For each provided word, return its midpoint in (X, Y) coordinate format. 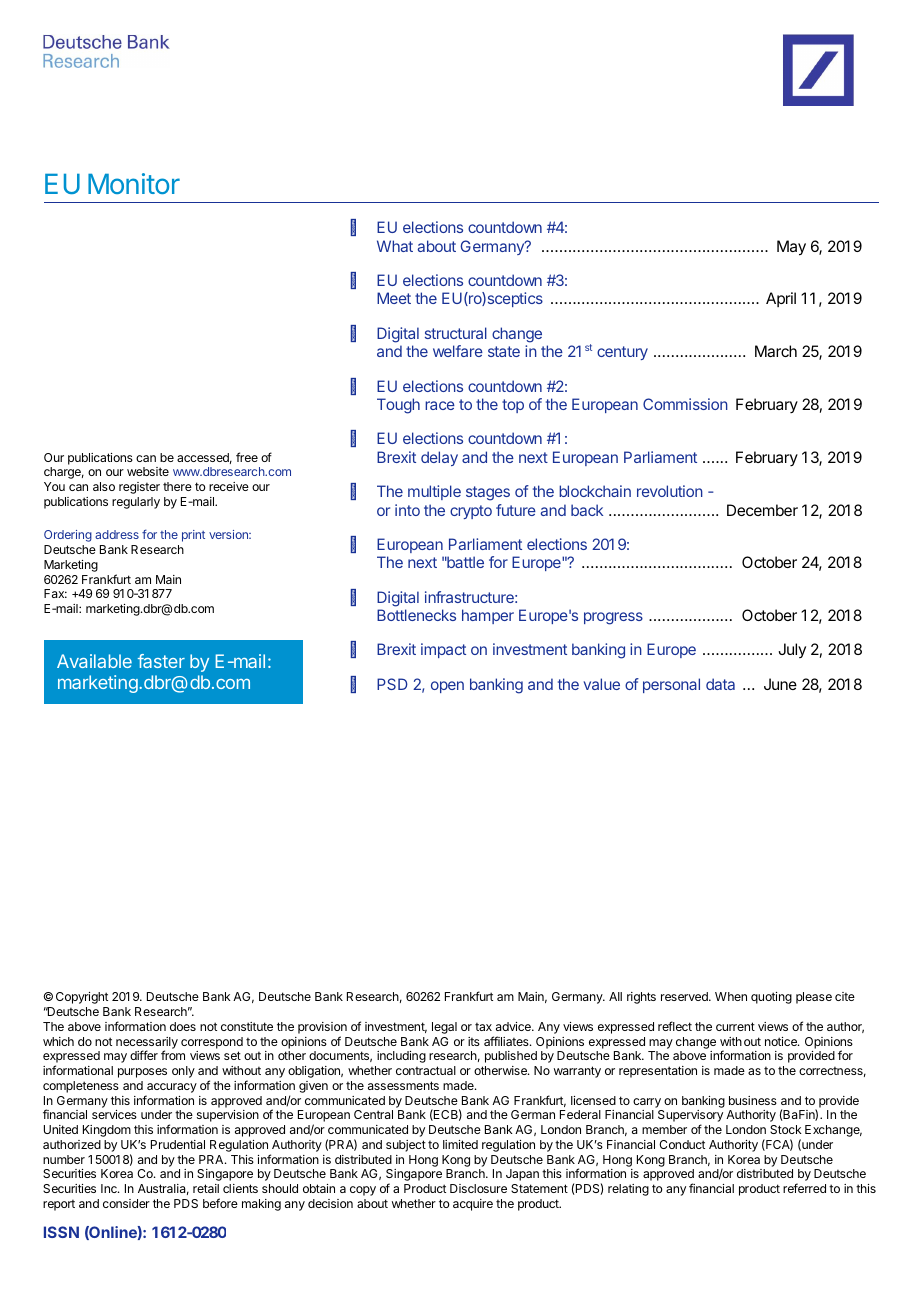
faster (161, 661)
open (447, 687)
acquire (473, 1205)
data (720, 684)
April (781, 299)
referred (804, 1188)
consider (126, 1203)
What (395, 246)
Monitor (134, 183)
